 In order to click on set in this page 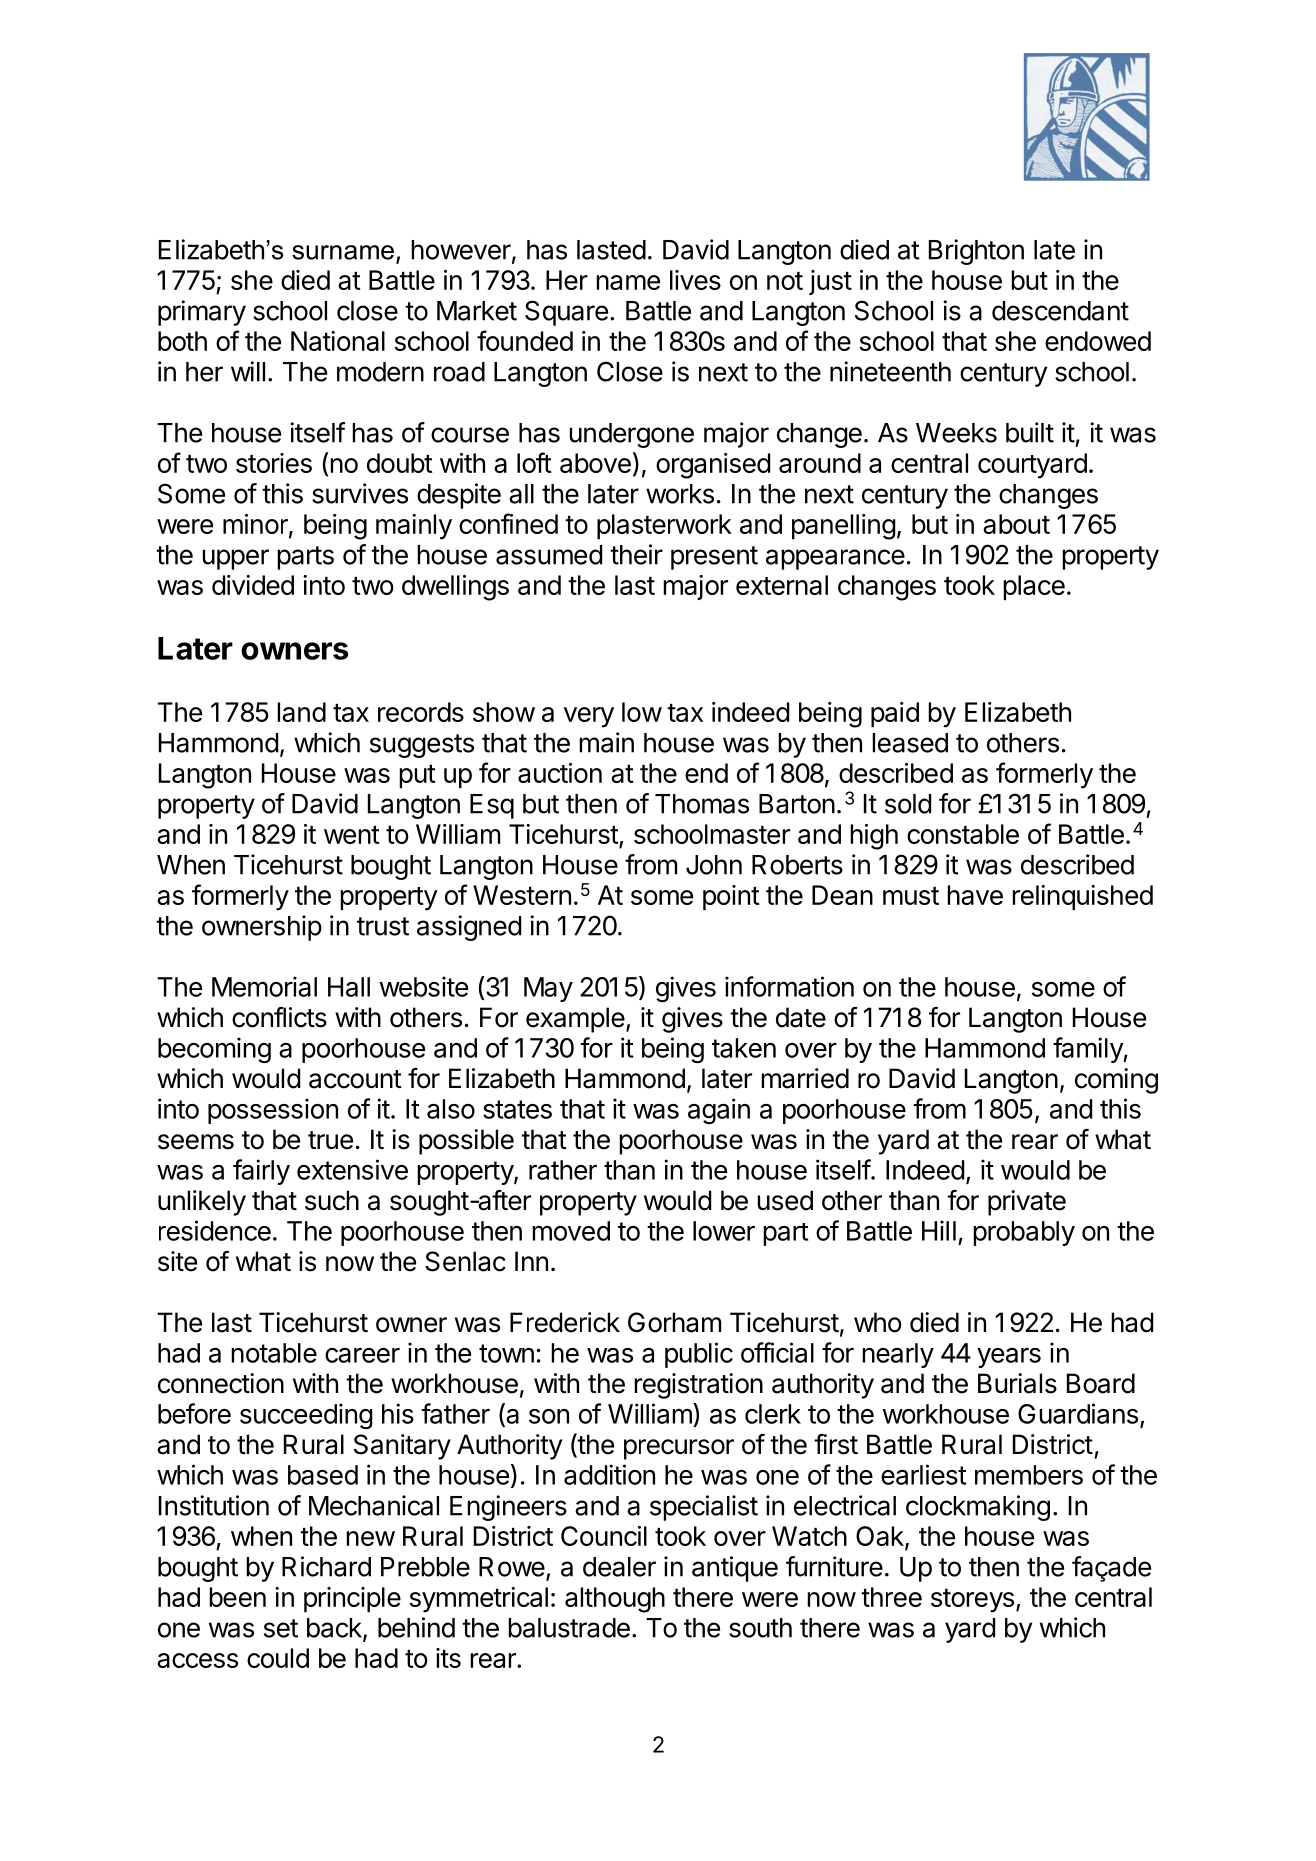, I will do `click(281, 1628)`.
